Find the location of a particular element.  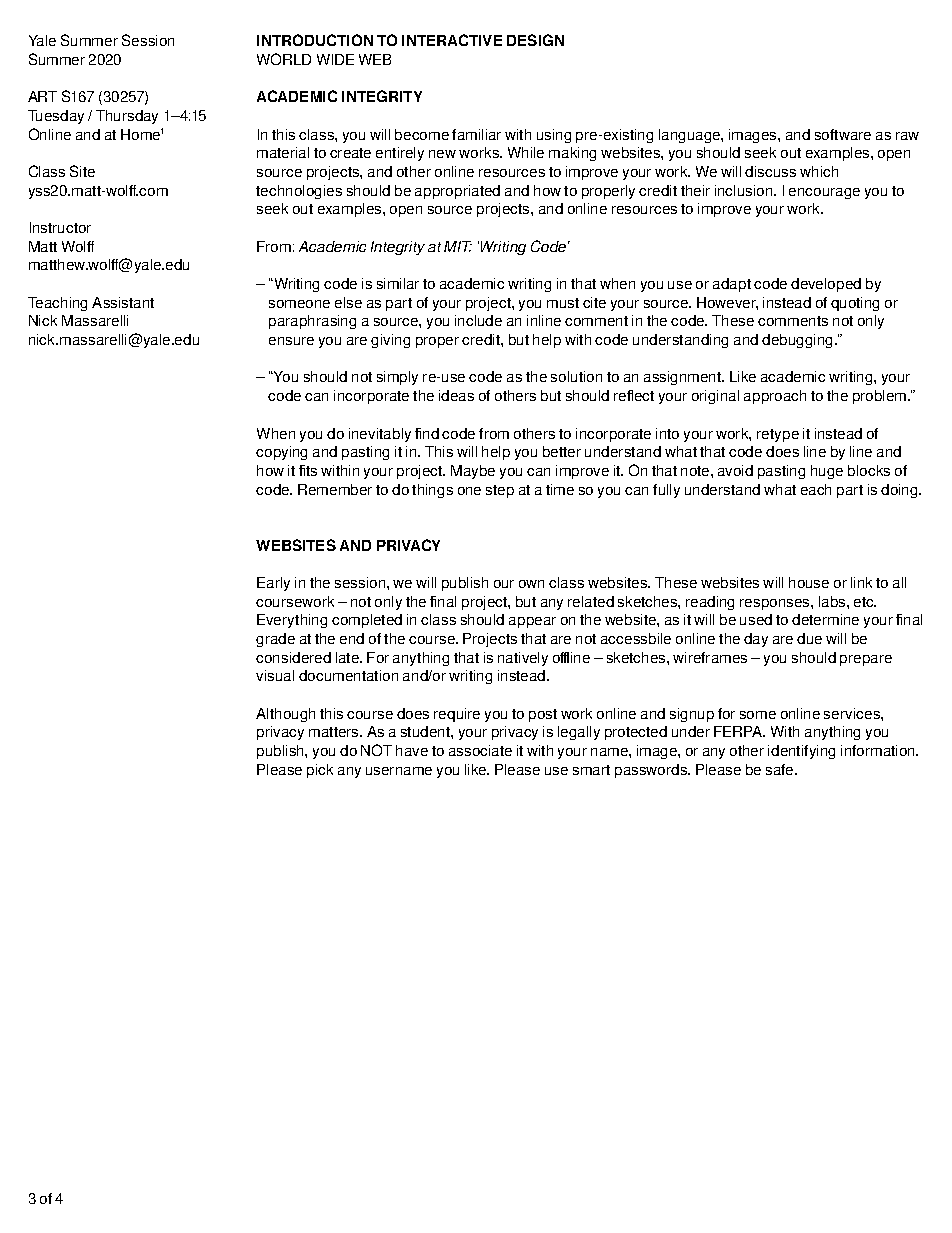

WORLD is located at coordinates (284, 59).
